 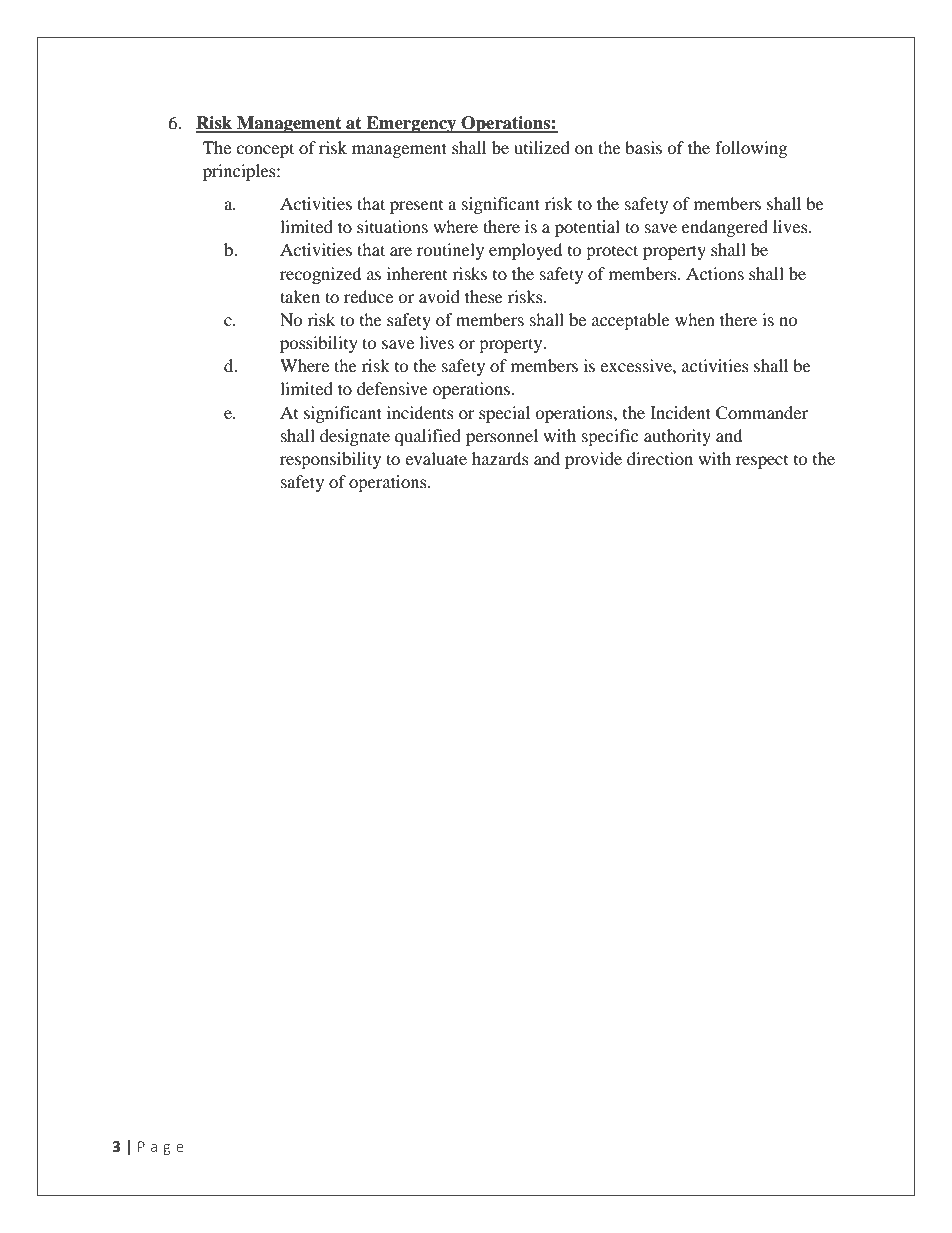 What do you see at coordinates (416, 207) in the image?
I see `present` at bounding box center [416, 207].
